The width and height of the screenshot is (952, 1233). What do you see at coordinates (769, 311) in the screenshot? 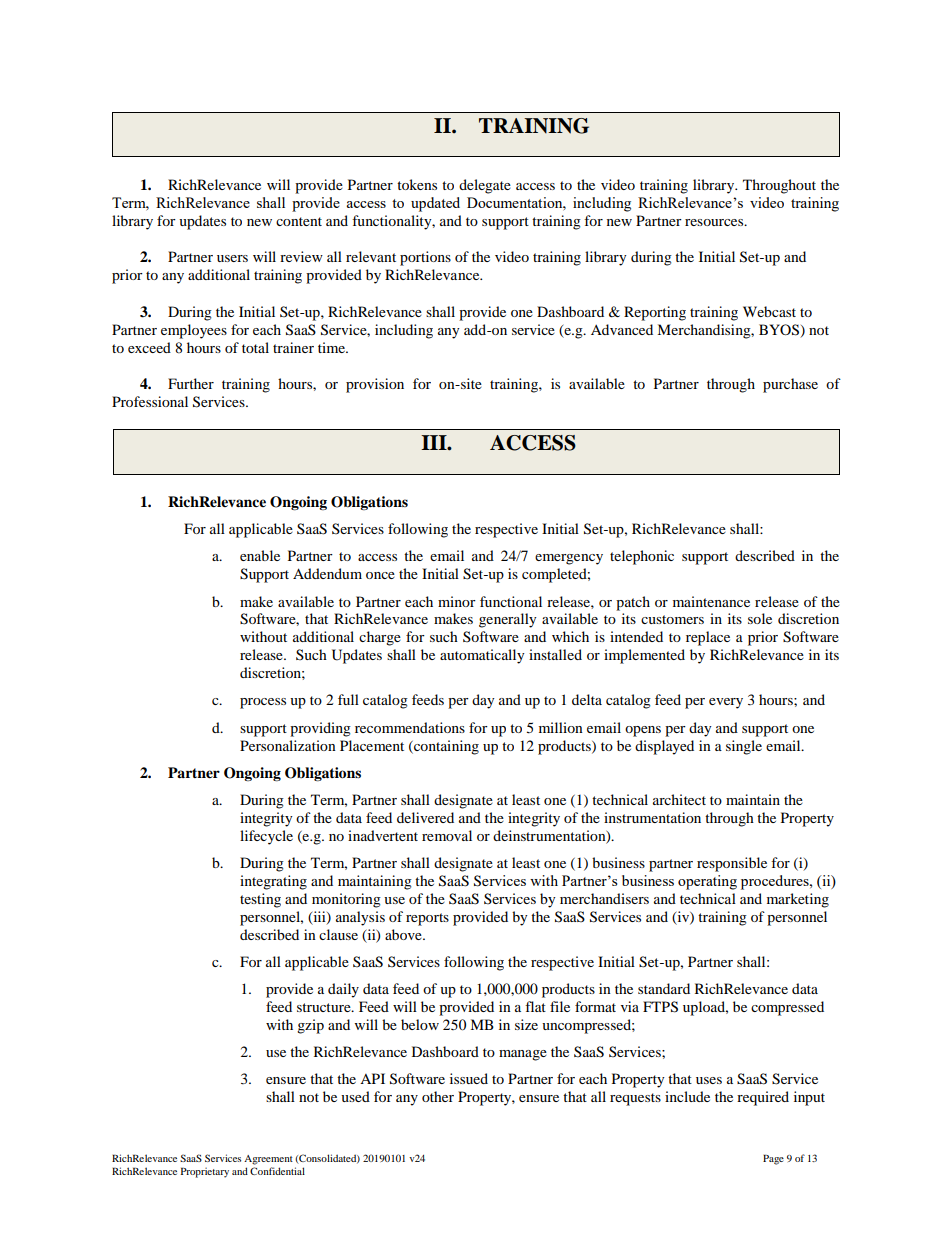
I see `Webcast` at bounding box center [769, 311].
